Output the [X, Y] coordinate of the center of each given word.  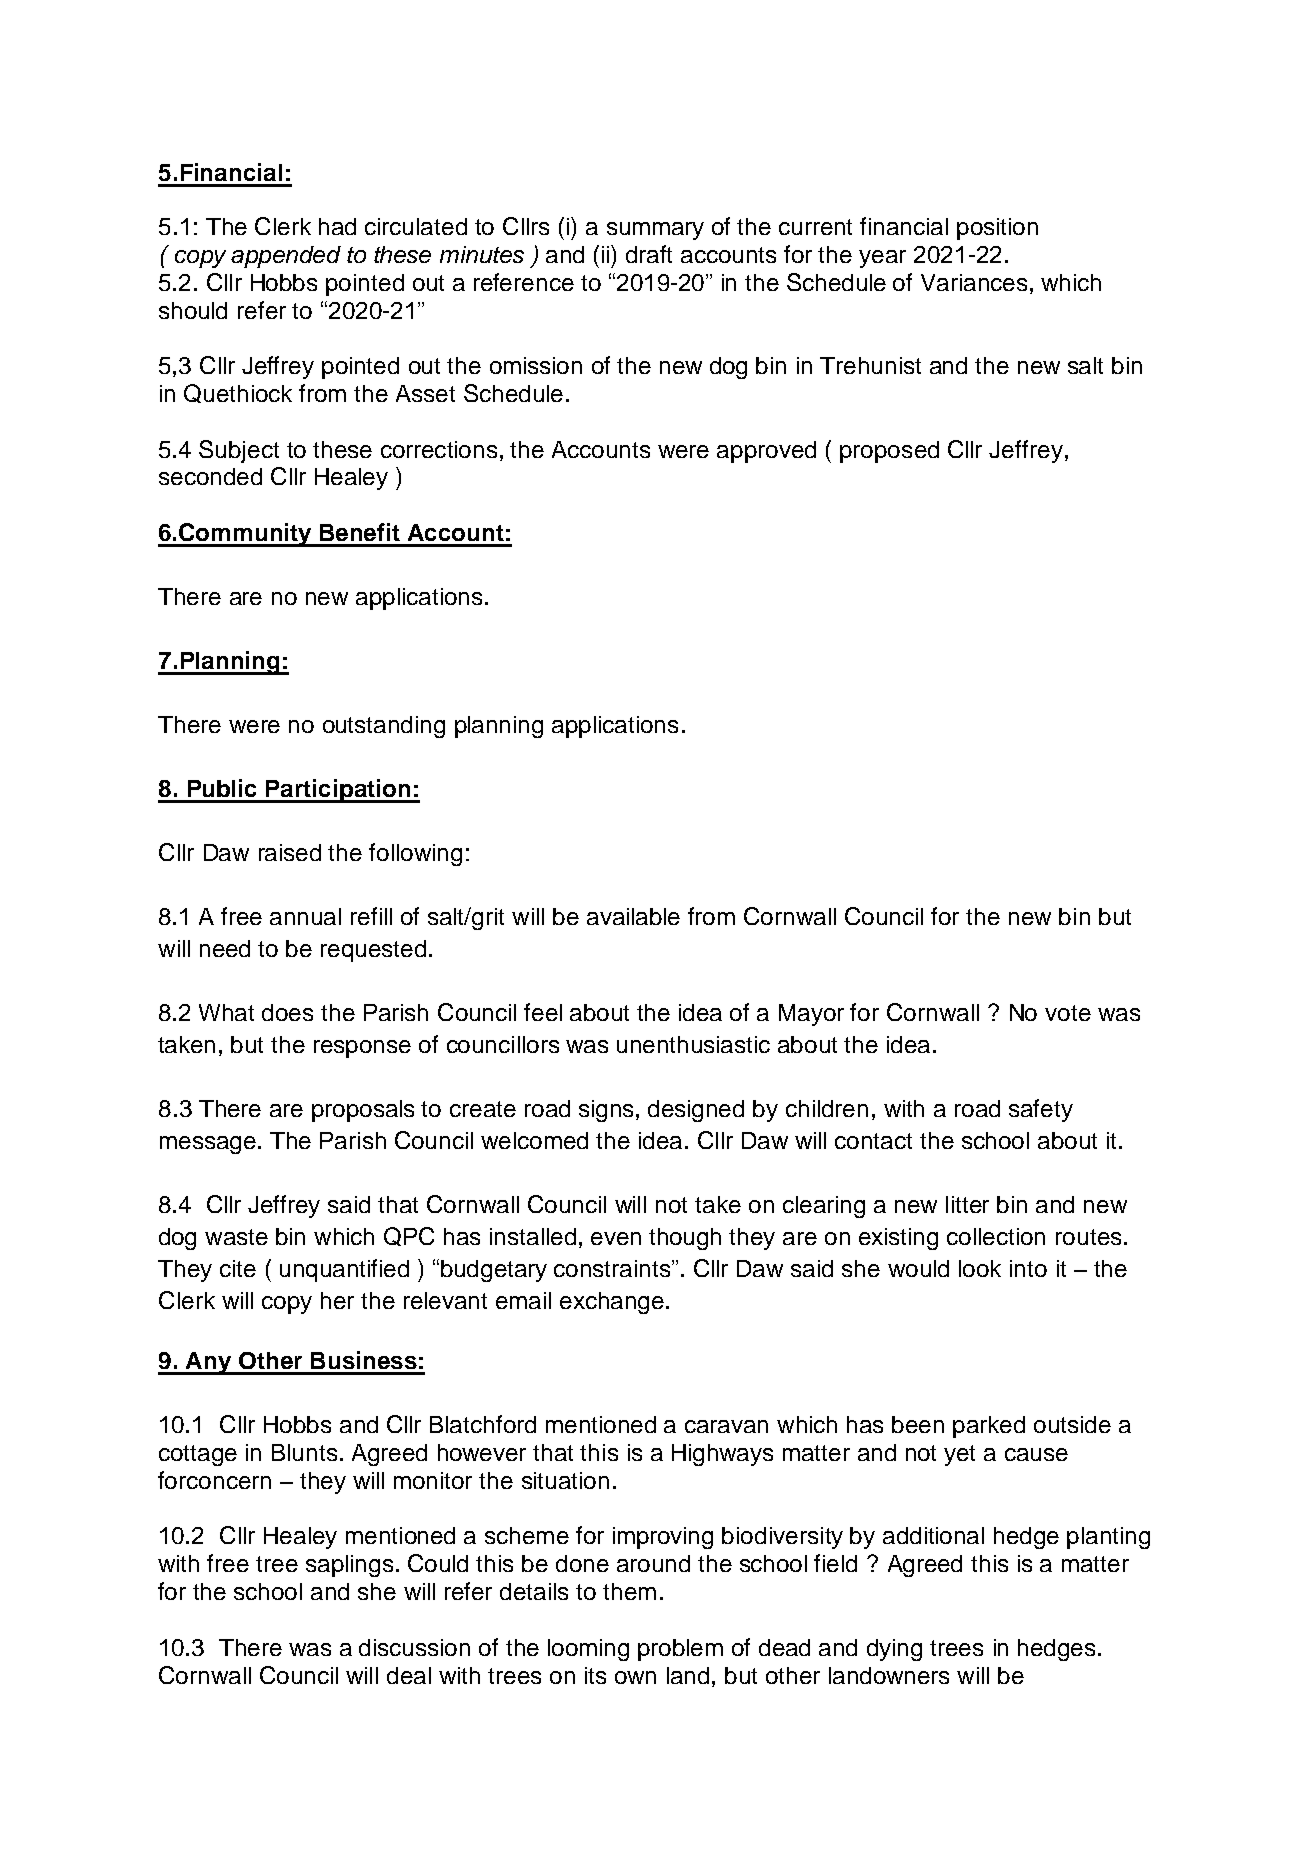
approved [766, 452]
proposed [889, 452]
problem [680, 1650]
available [633, 916]
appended [286, 257]
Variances [974, 282]
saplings [349, 1566]
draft [649, 254]
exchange [612, 1303]
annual [305, 916]
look [980, 1268]
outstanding [384, 727]
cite [238, 1268]
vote [1068, 1013]
